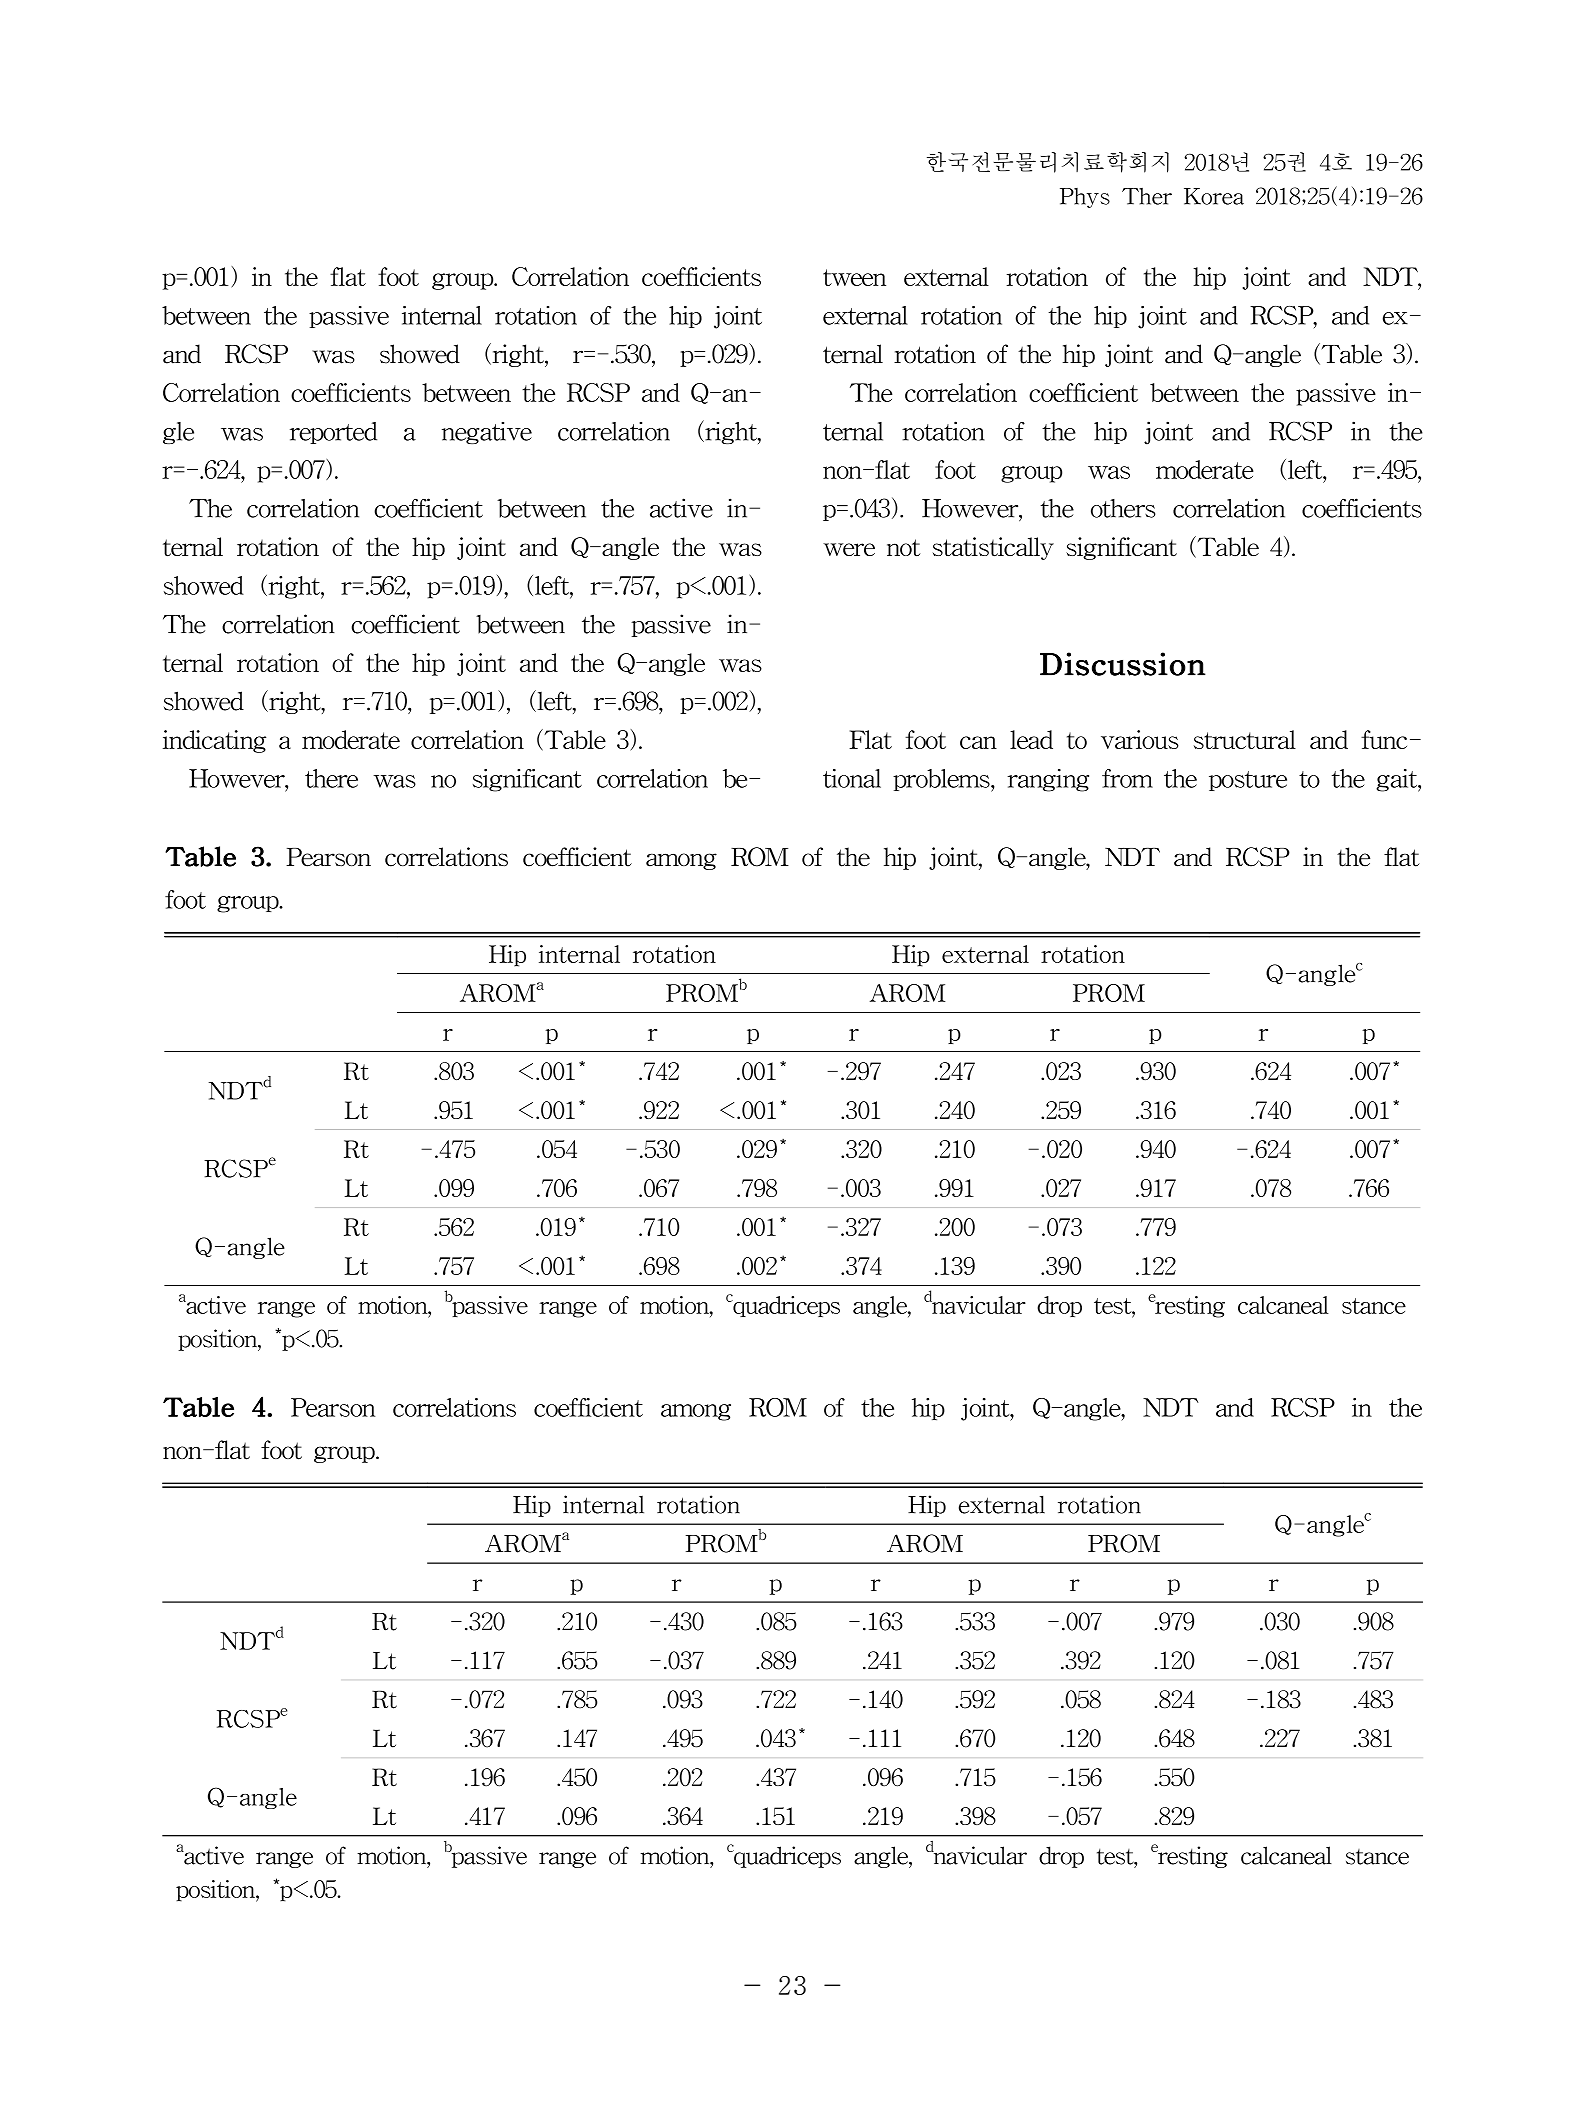  Describe the element at coordinates (1123, 664) in the image. I see `Discussion` at that location.
